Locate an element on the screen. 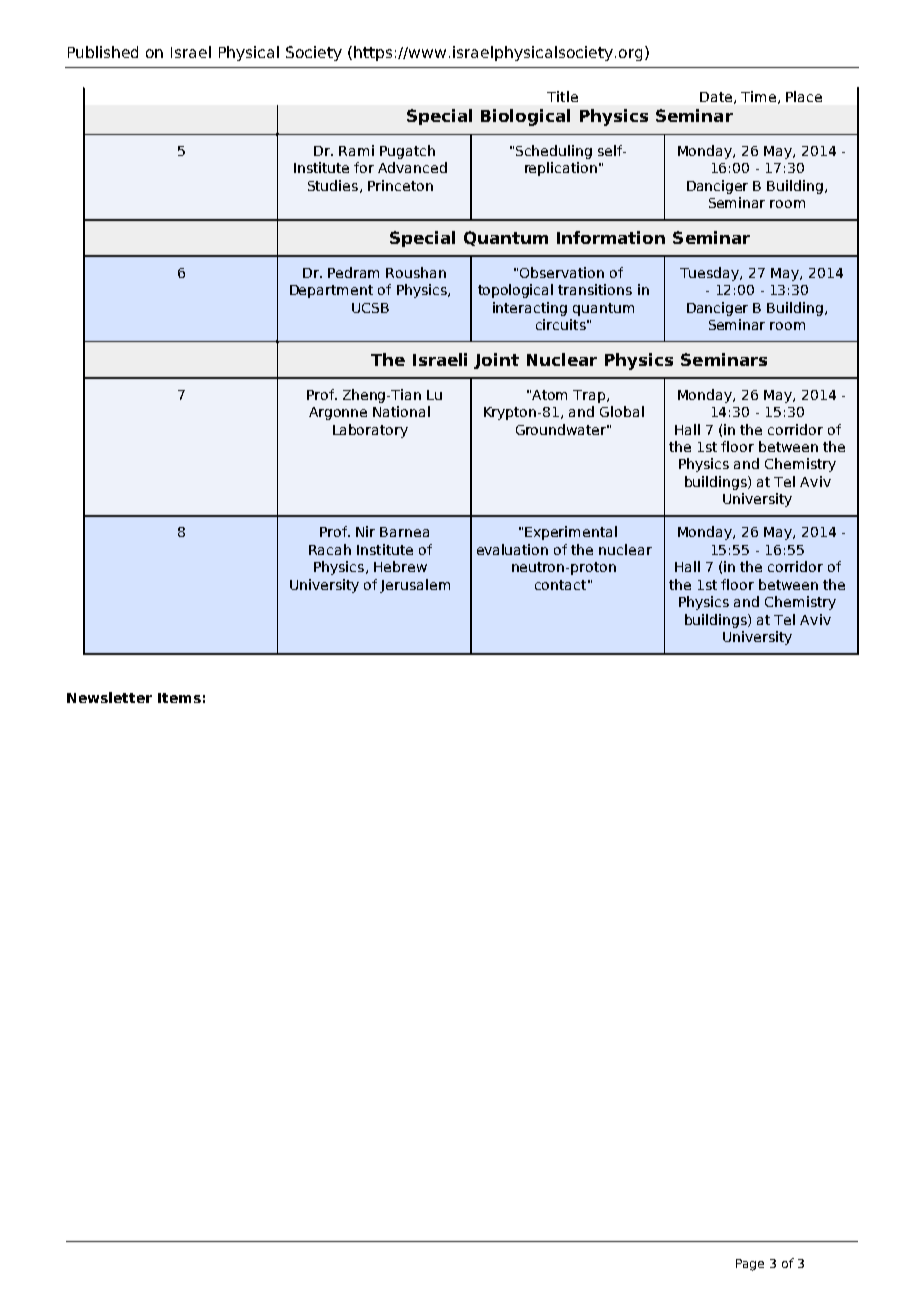 The image size is (924, 1308). Page is located at coordinates (750, 1265).
